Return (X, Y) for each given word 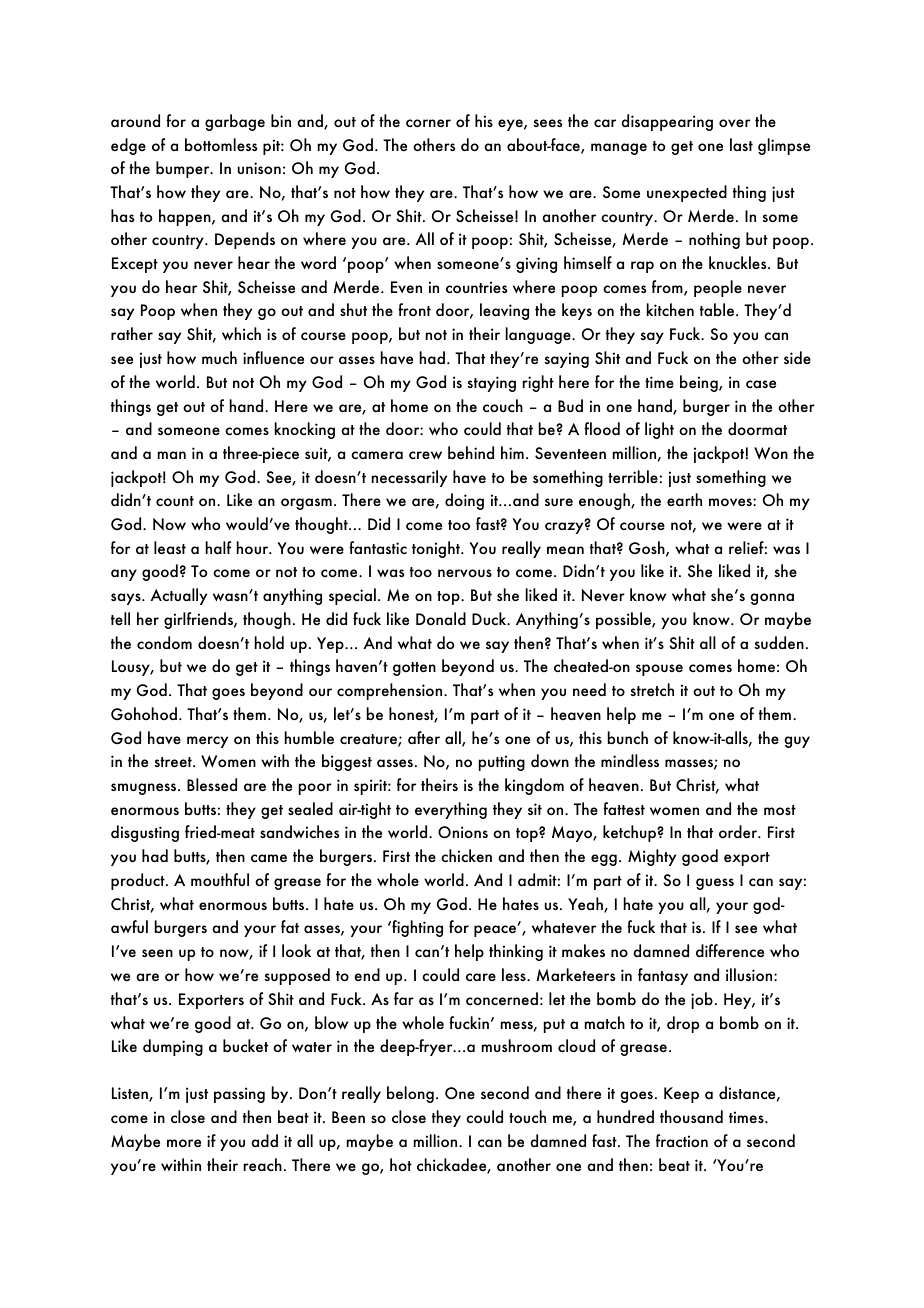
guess (715, 884)
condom (164, 642)
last (741, 144)
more (184, 1143)
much (219, 357)
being (700, 383)
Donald (441, 618)
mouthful (220, 879)
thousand (691, 1116)
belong (410, 1094)
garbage (235, 122)
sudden (779, 642)
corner (428, 123)
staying (491, 384)
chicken (466, 855)
